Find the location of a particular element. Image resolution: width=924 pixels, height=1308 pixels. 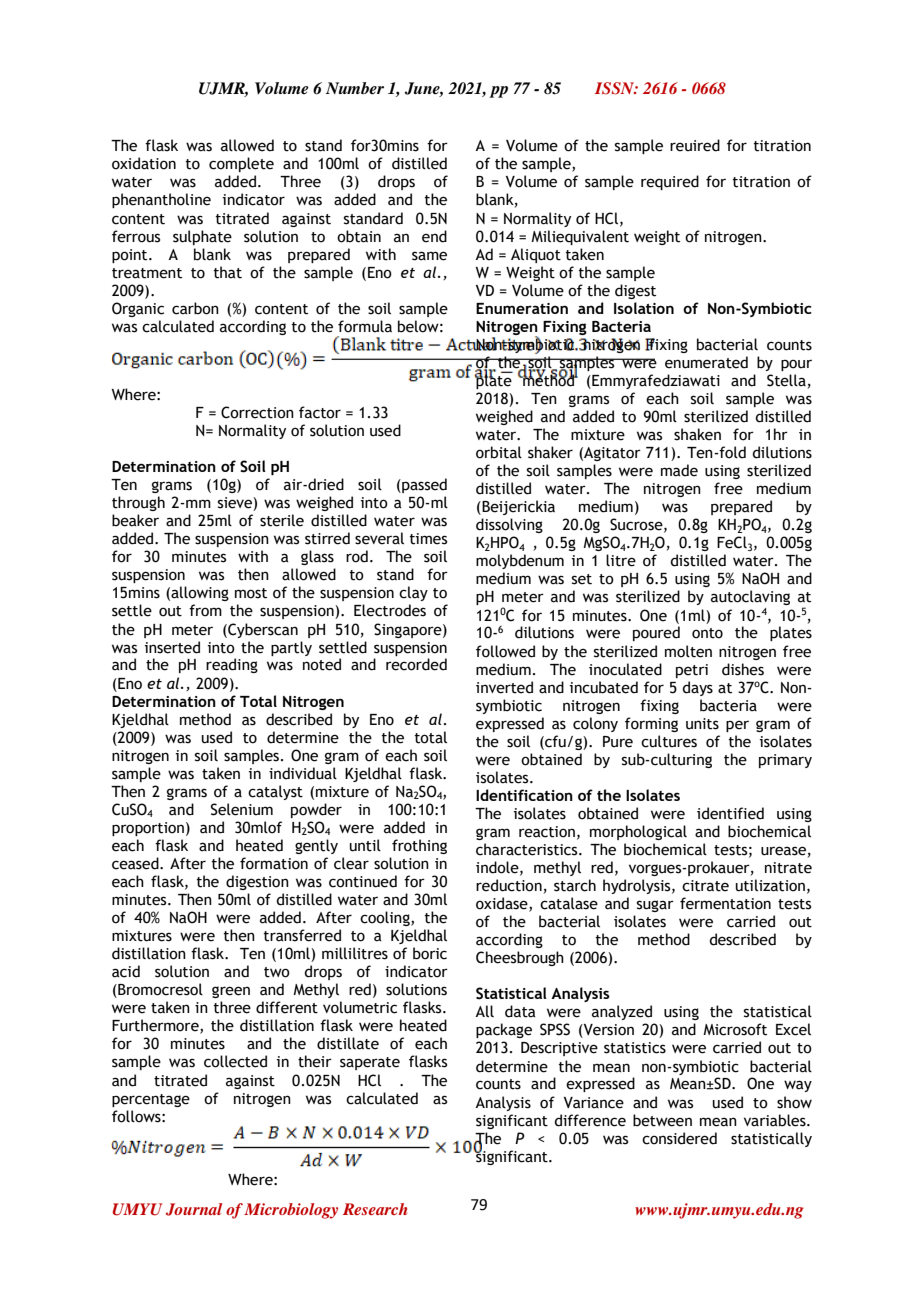

Number is located at coordinates (355, 88).
